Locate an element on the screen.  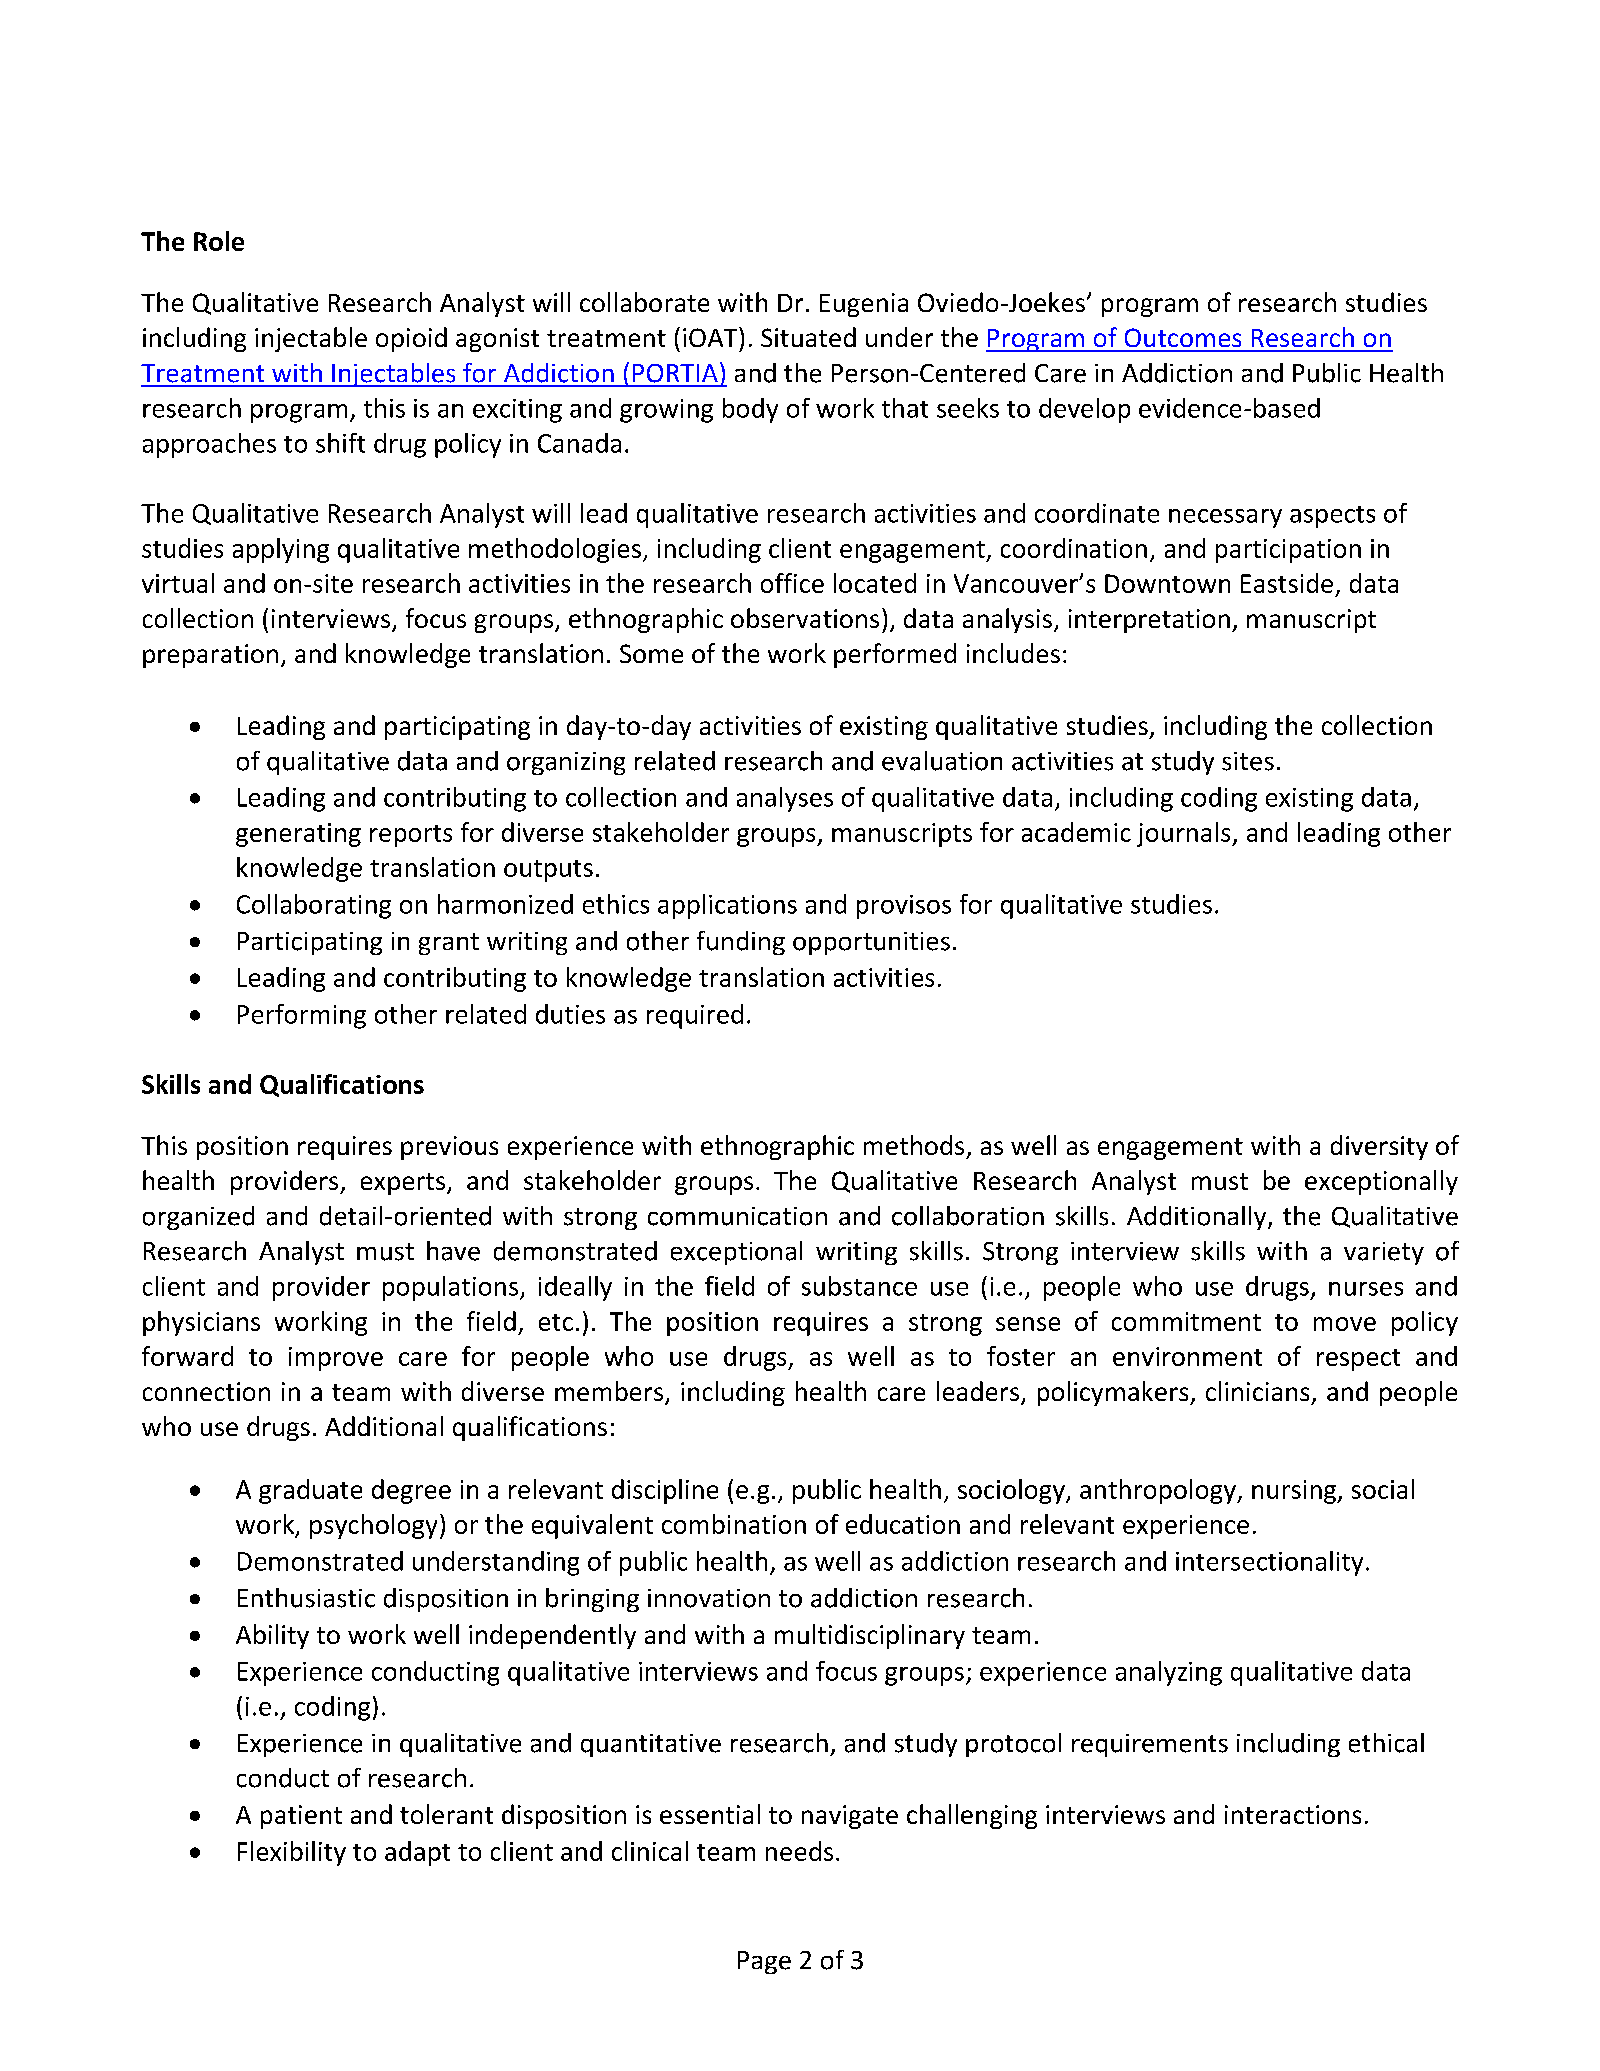
intersectionality is located at coordinates (1269, 1563).
